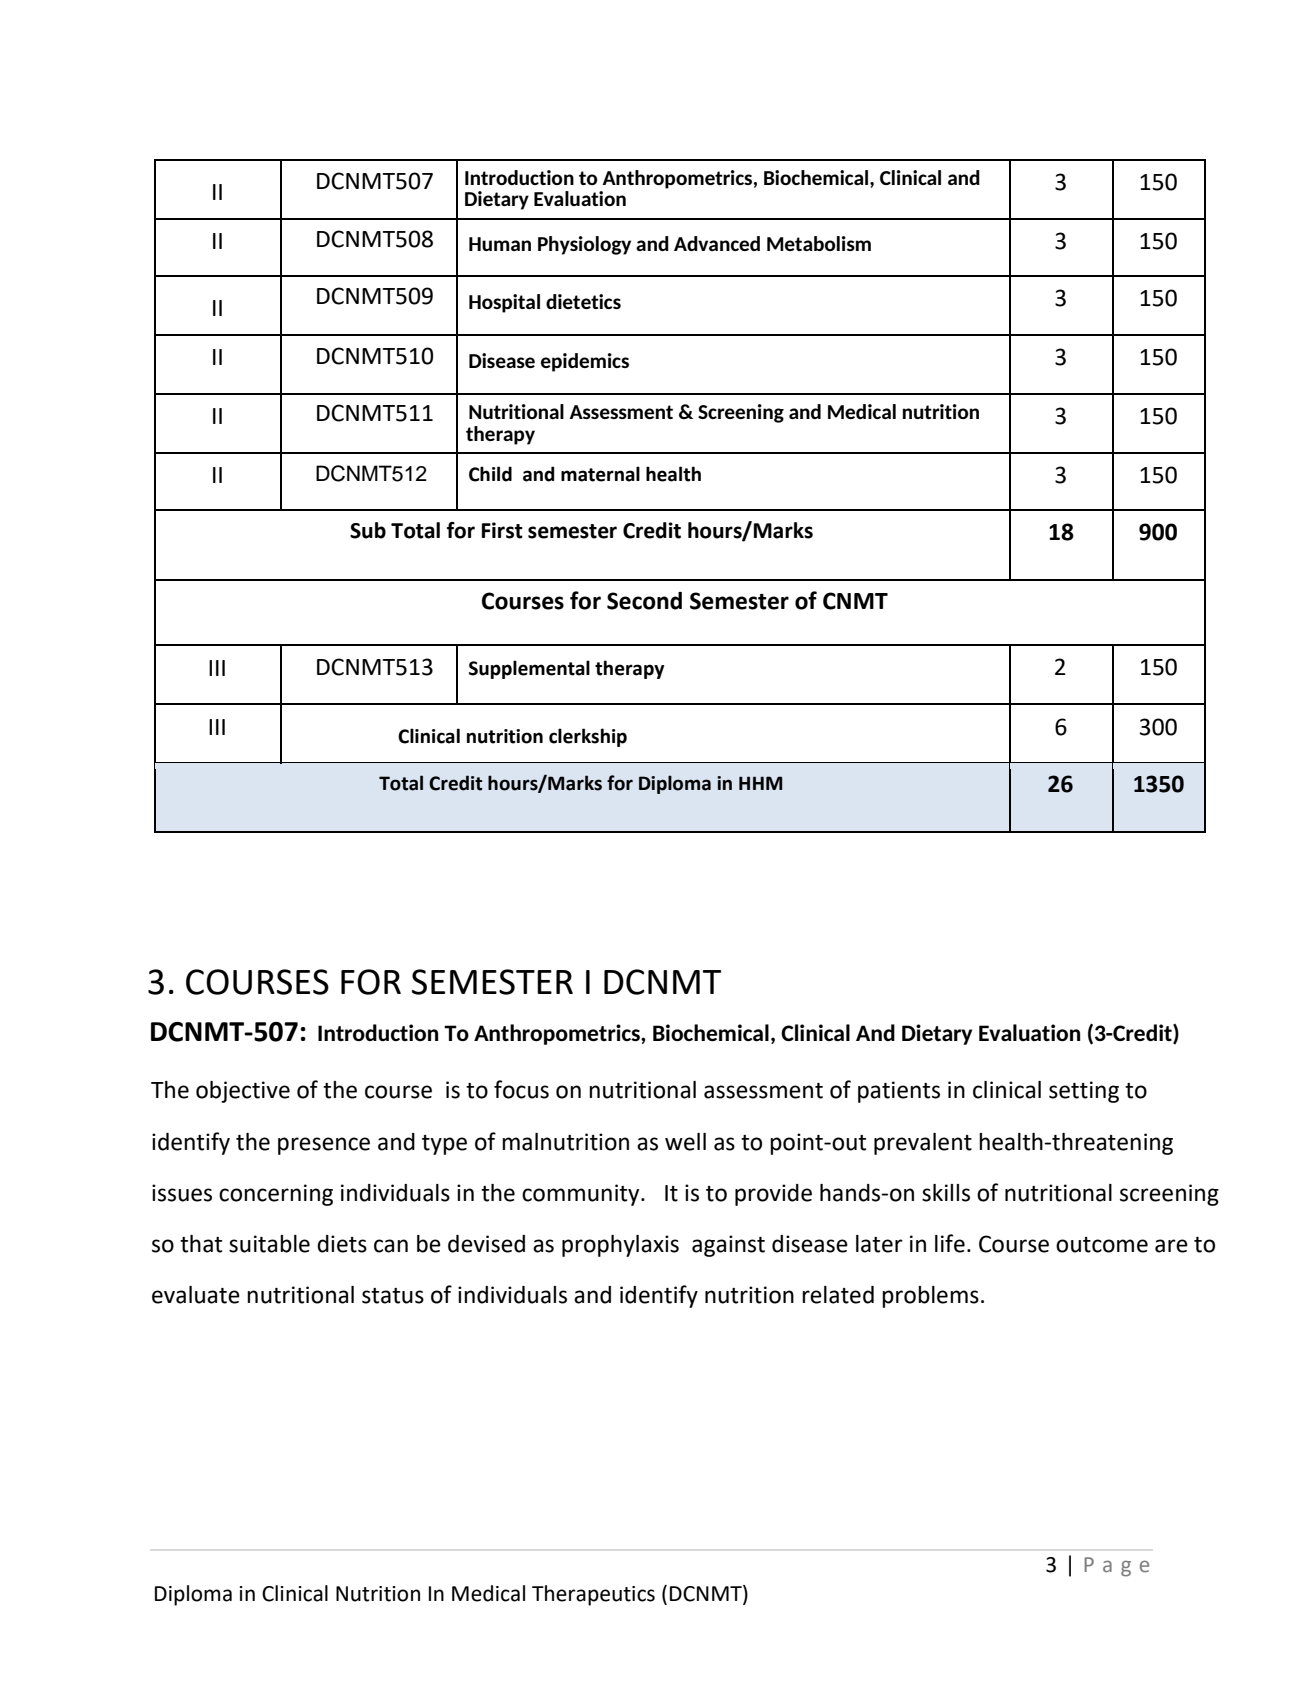 This image has width=1303, height=1686. I want to click on Advanced, so click(717, 243).
